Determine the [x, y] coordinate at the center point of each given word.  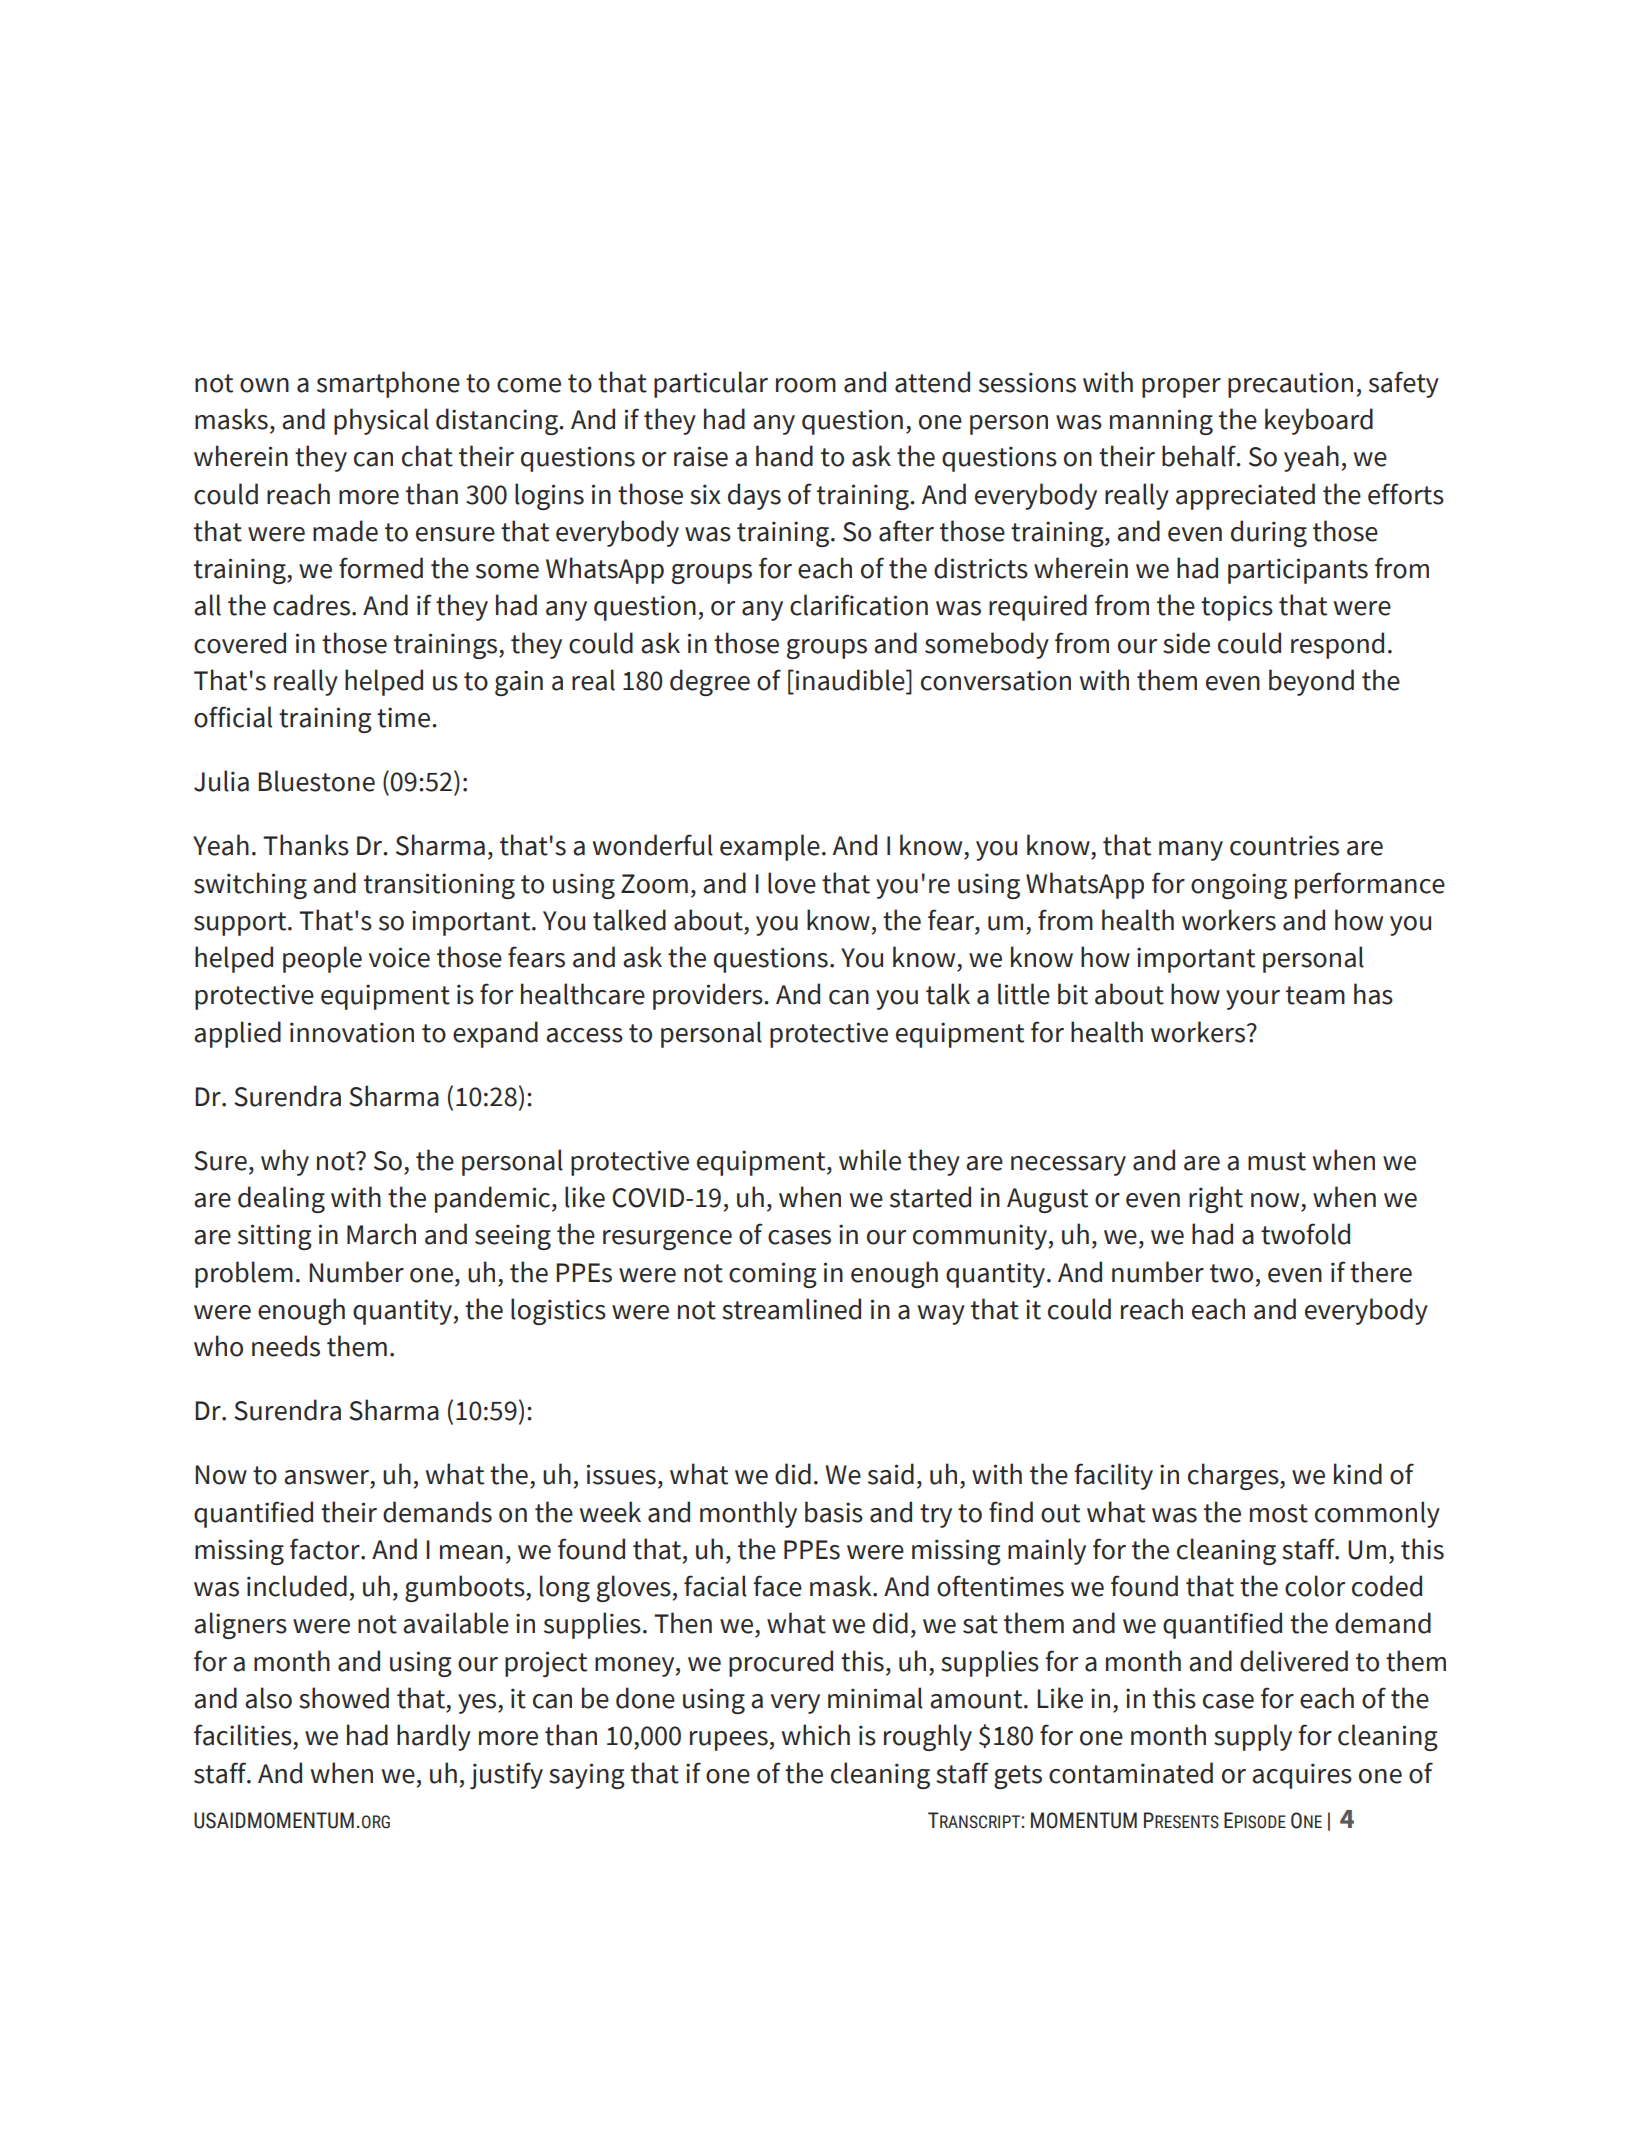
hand [784, 456]
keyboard [1319, 421]
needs [286, 1346]
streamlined [791, 1309]
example [770, 847]
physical [381, 421]
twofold [1305, 1234]
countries [1284, 845]
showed [344, 1698]
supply [1253, 1737]
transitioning [439, 886]
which [816, 1735]
